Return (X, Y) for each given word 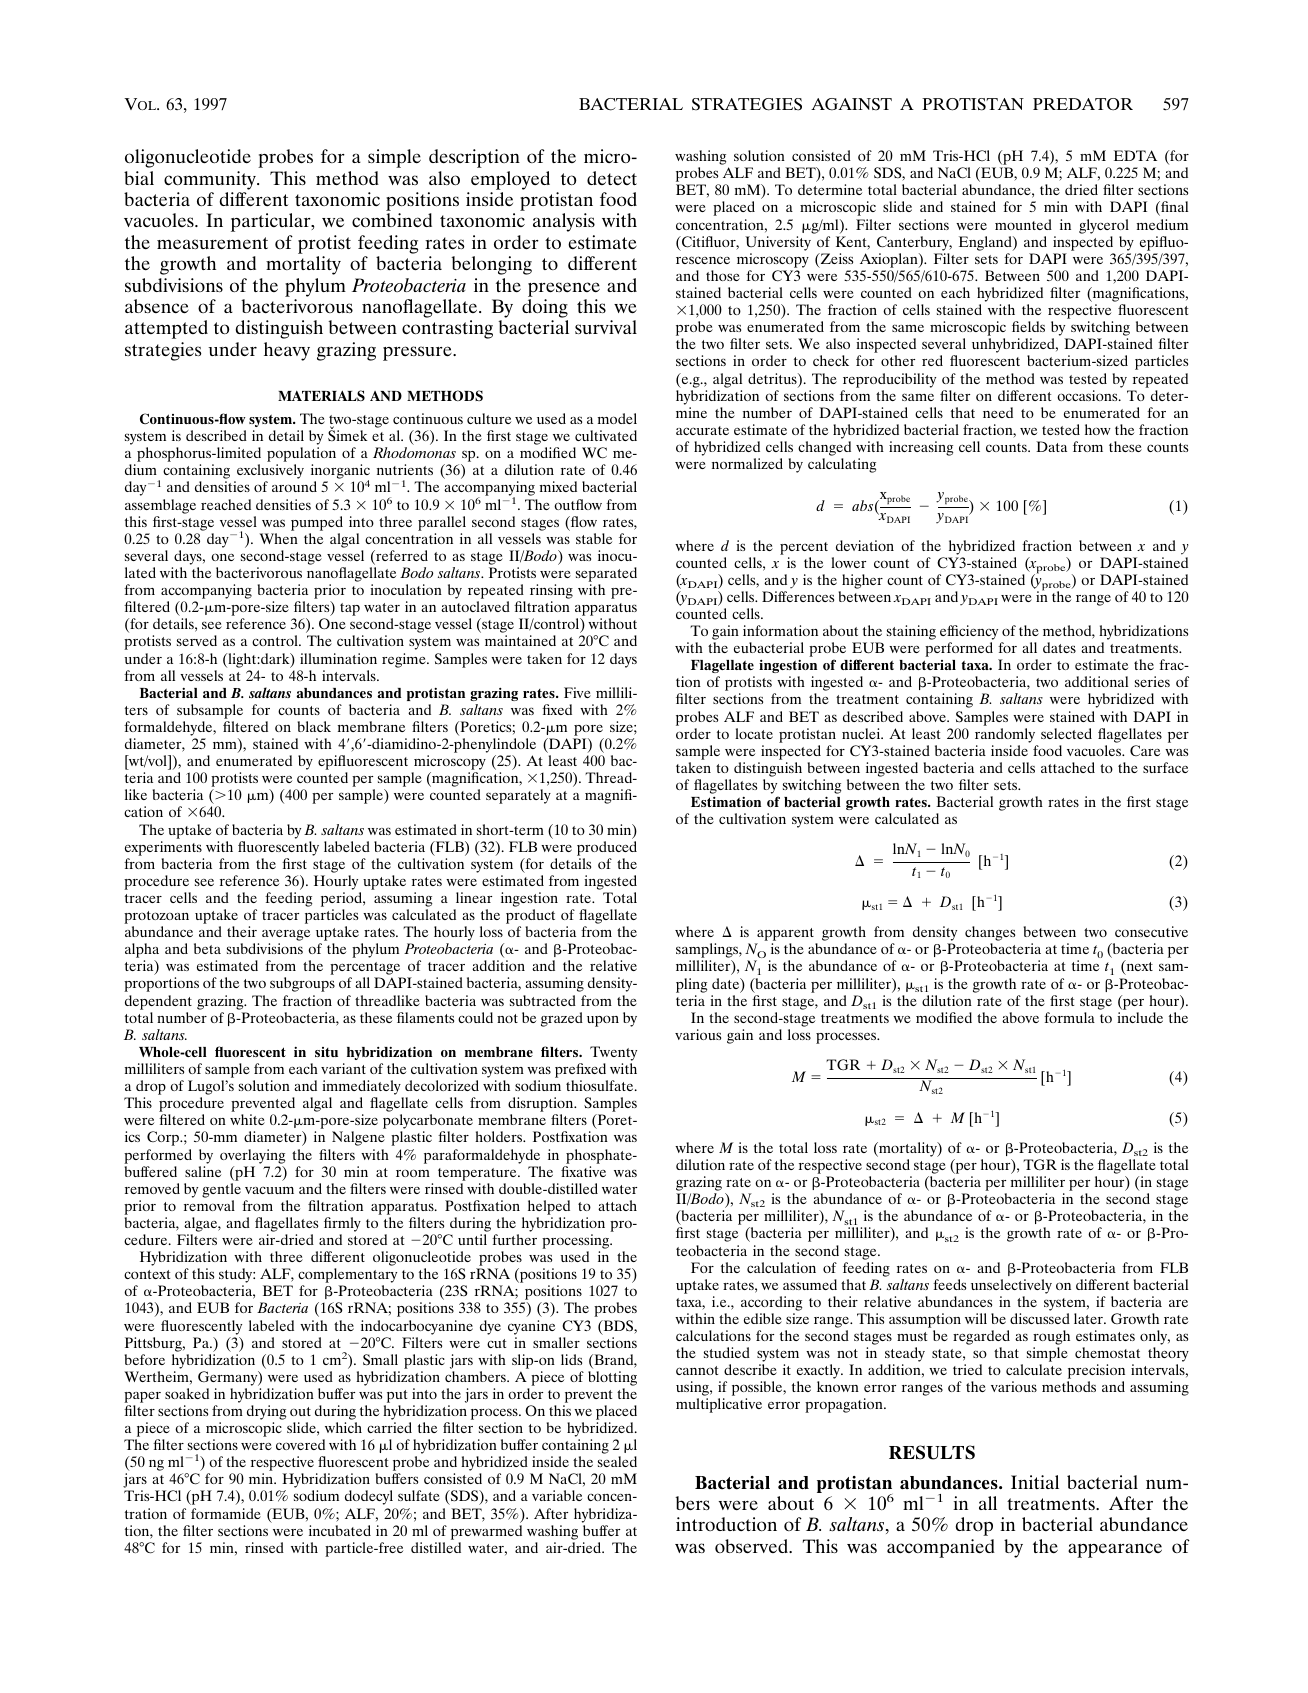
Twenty (613, 1053)
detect (612, 178)
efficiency (969, 634)
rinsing (551, 593)
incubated (340, 1530)
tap (350, 609)
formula (1069, 1017)
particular (272, 222)
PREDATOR (1083, 104)
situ (326, 1052)
